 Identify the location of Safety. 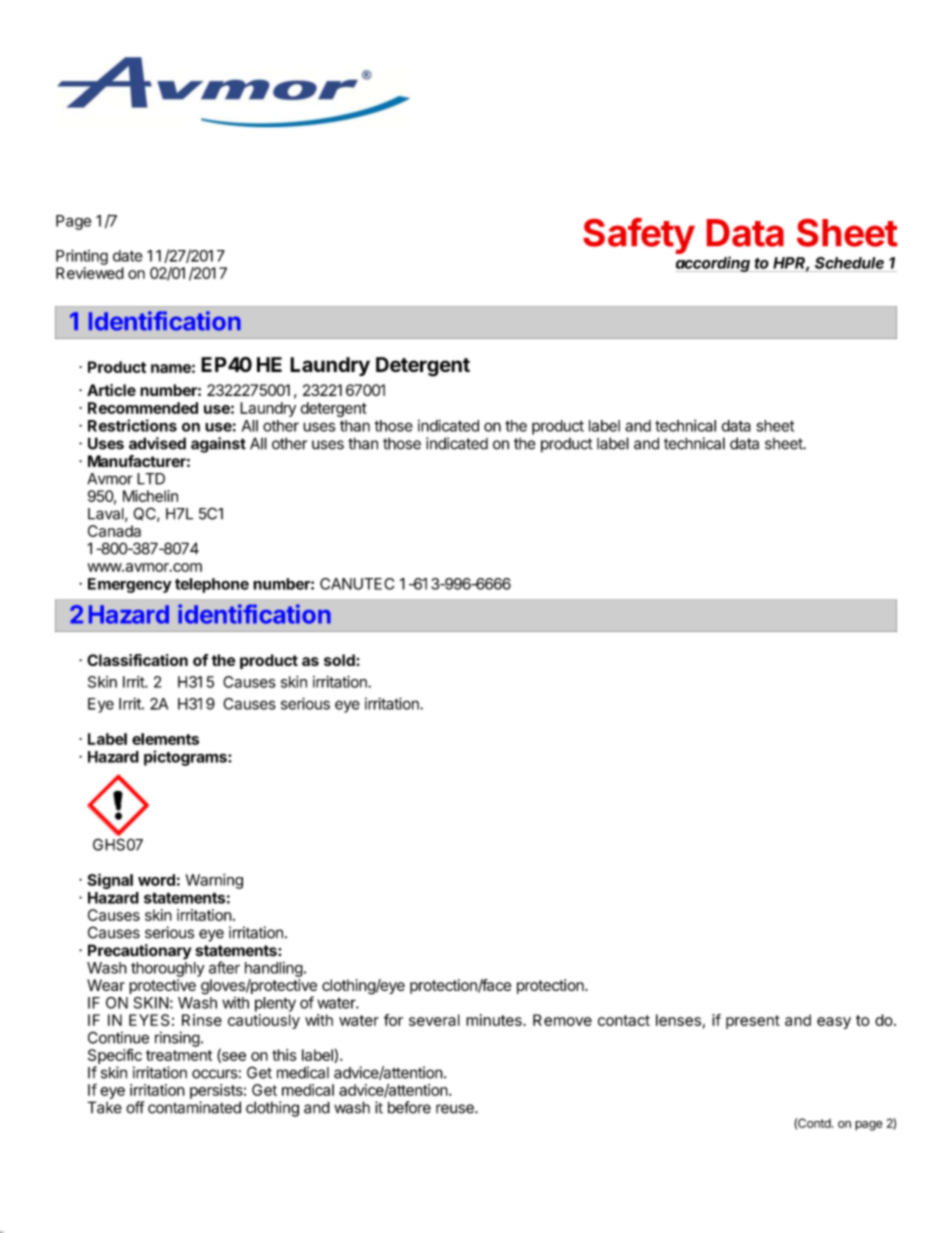
(639, 236).
